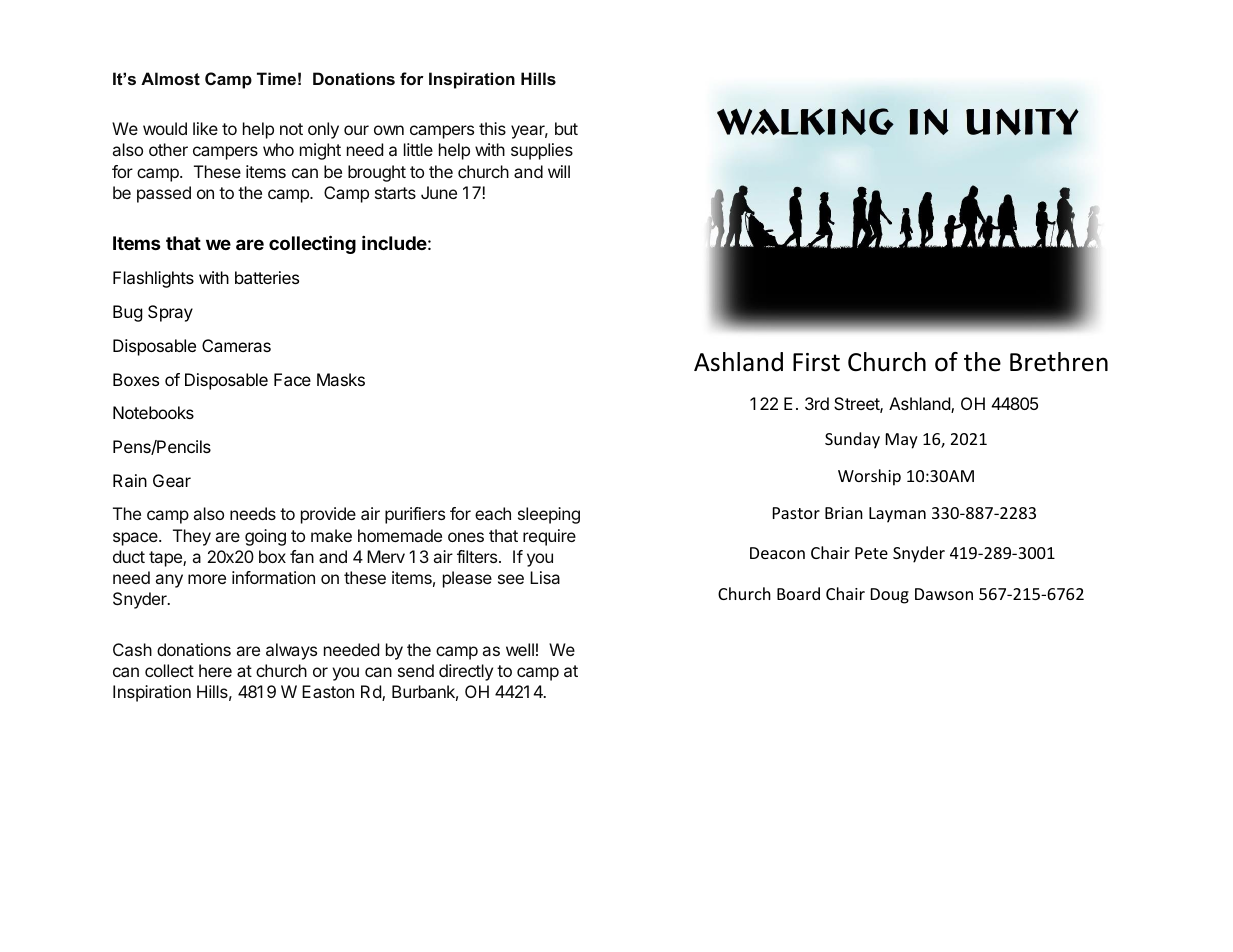  What do you see at coordinates (816, 362) in the screenshot?
I see `First` at bounding box center [816, 362].
